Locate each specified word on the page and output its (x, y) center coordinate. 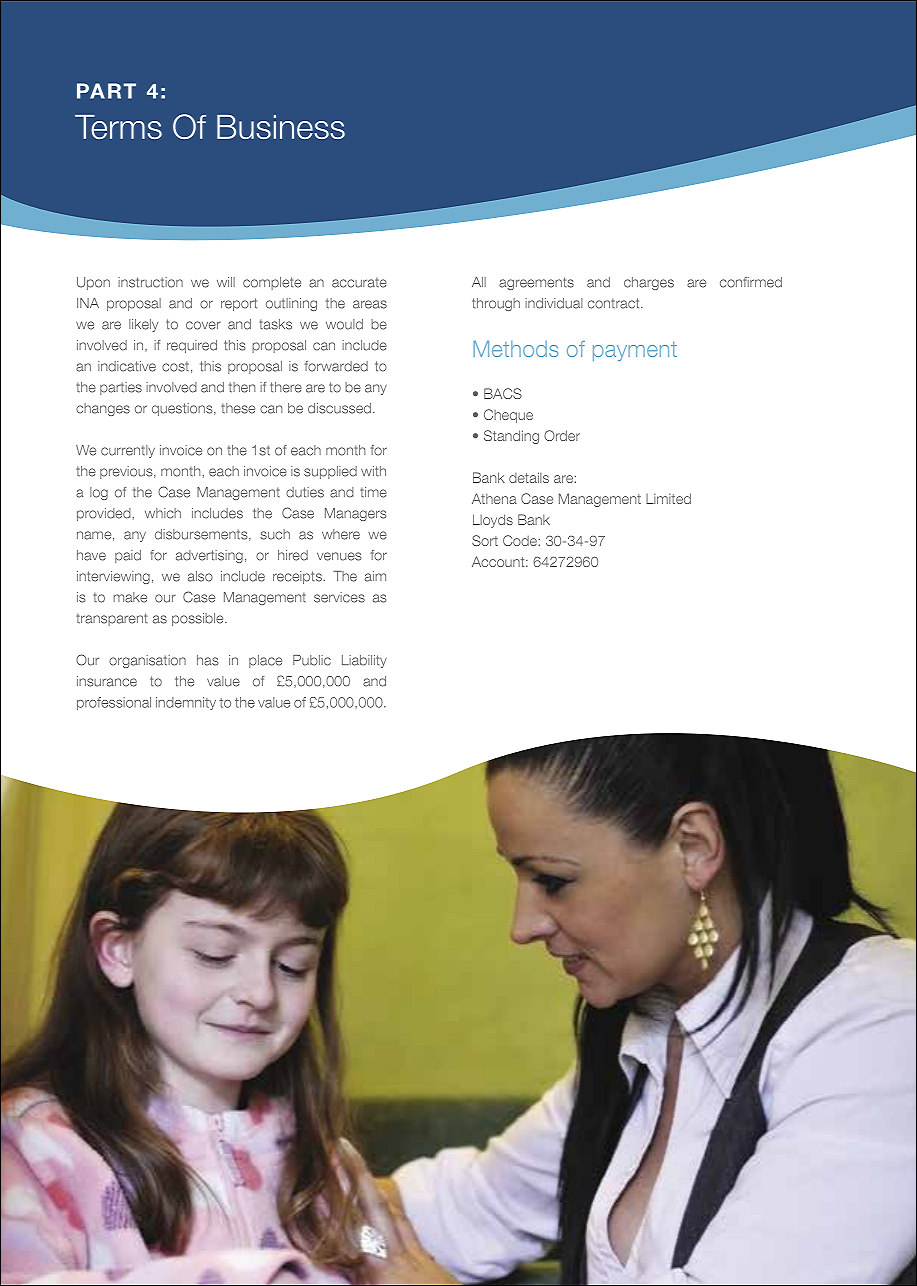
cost (175, 366)
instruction (150, 282)
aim (375, 576)
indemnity (186, 703)
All (479, 282)
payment (635, 351)
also (200, 576)
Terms (118, 127)
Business (281, 127)
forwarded (336, 366)
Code (520, 540)
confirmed (751, 282)
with (373, 471)
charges (649, 283)
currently (128, 451)
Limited (668, 498)
